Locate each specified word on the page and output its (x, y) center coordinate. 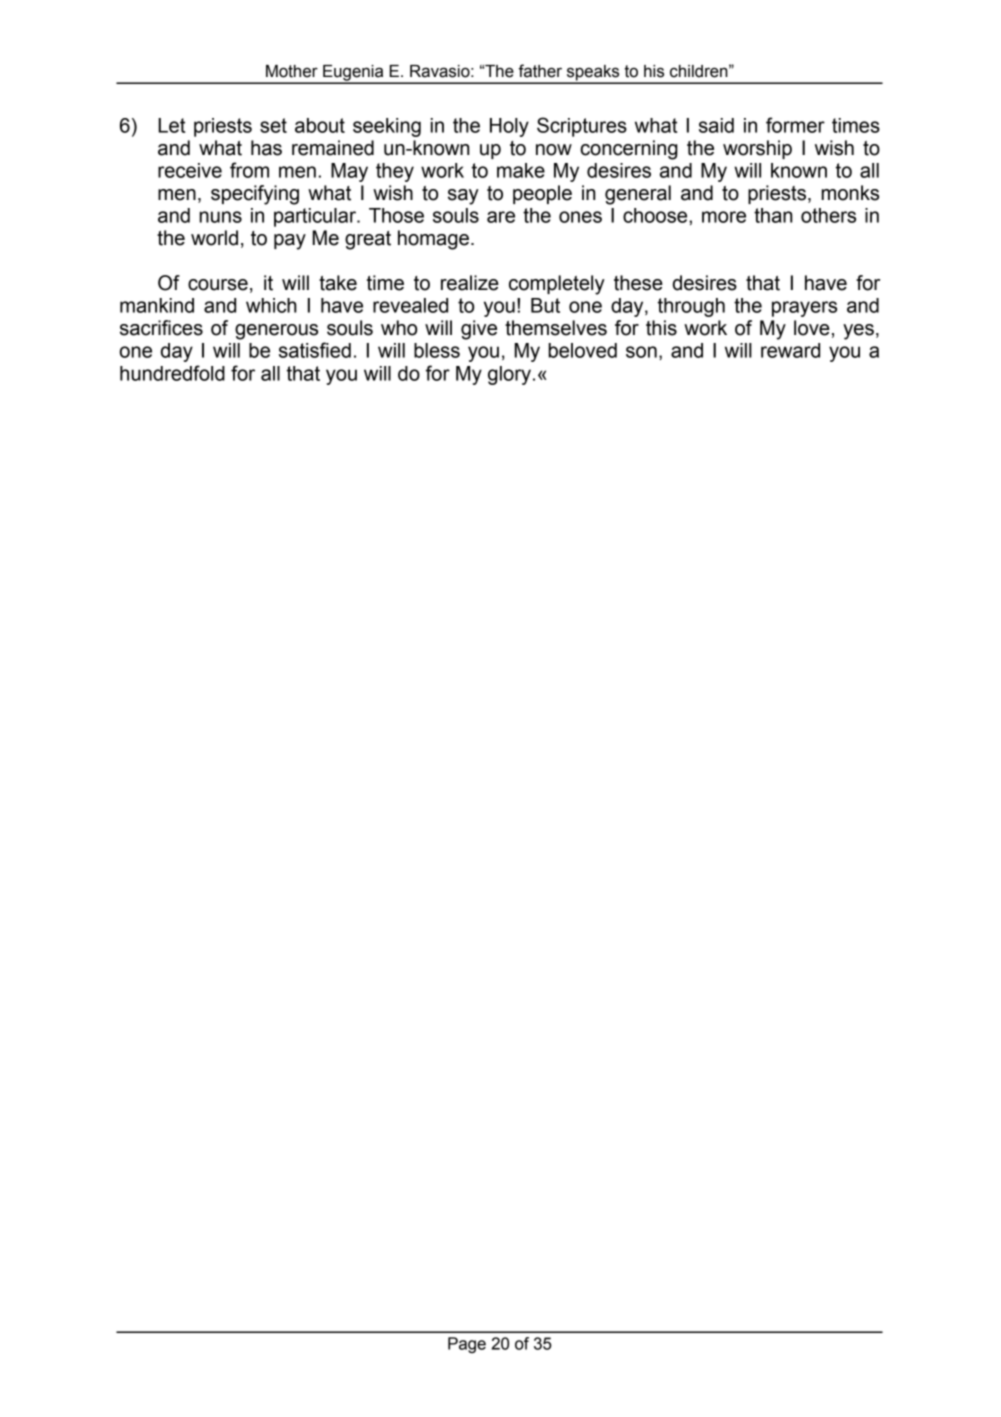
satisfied (315, 350)
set (273, 125)
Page (467, 1345)
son (641, 352)
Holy (509, 127)
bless (437, 350)
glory (509, 375)
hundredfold (172, 373)
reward (790, 350)
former (795, 125)
